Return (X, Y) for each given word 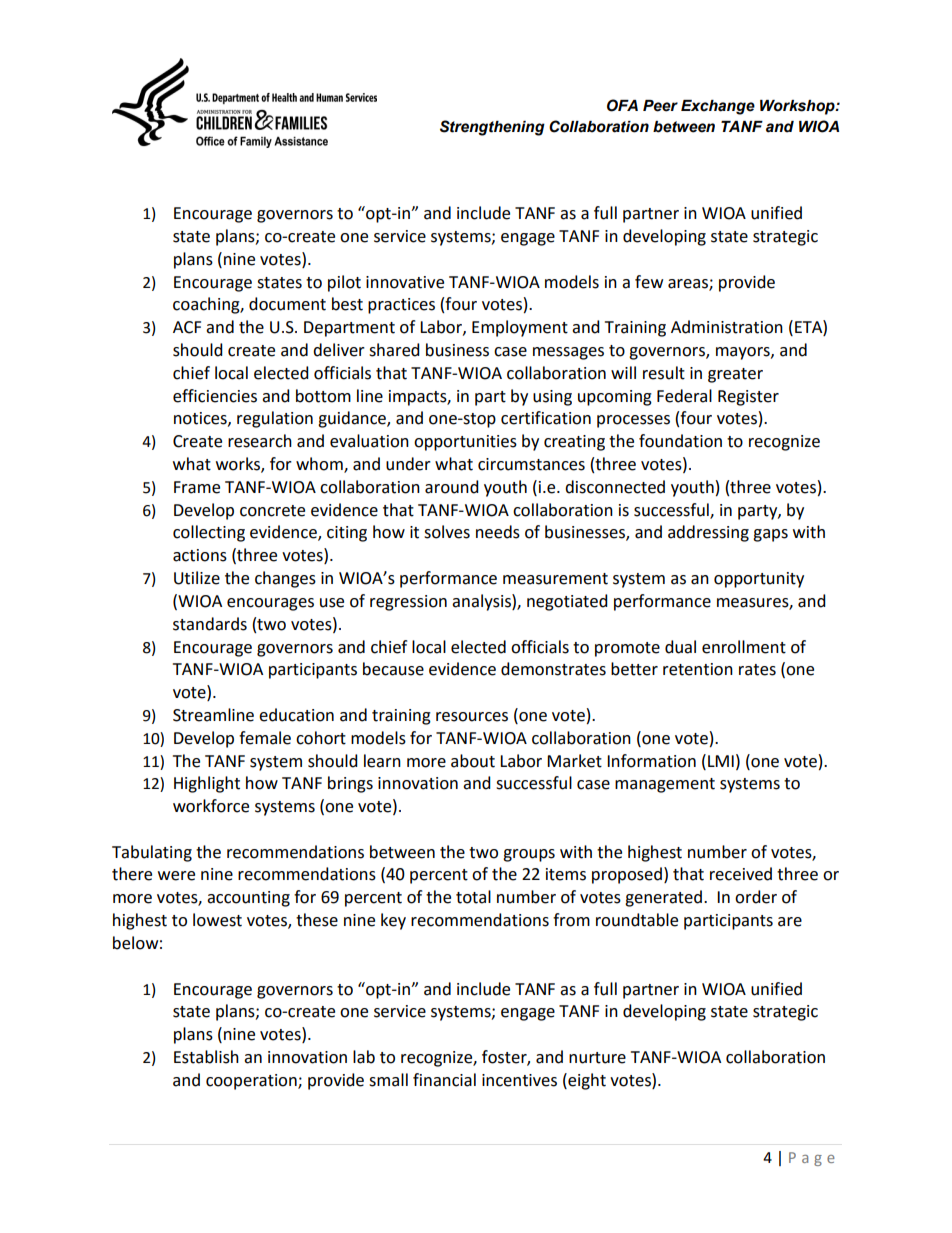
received (741, 874)
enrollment (744, 647)
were (176, 876)
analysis (482, 602)
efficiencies (215, 396)
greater (735, 375)
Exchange (718, 107)
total (473, 897)
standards (210, 624)
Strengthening (492, 128)
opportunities (465, 443)
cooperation (252, 1082)
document (287, 304)
